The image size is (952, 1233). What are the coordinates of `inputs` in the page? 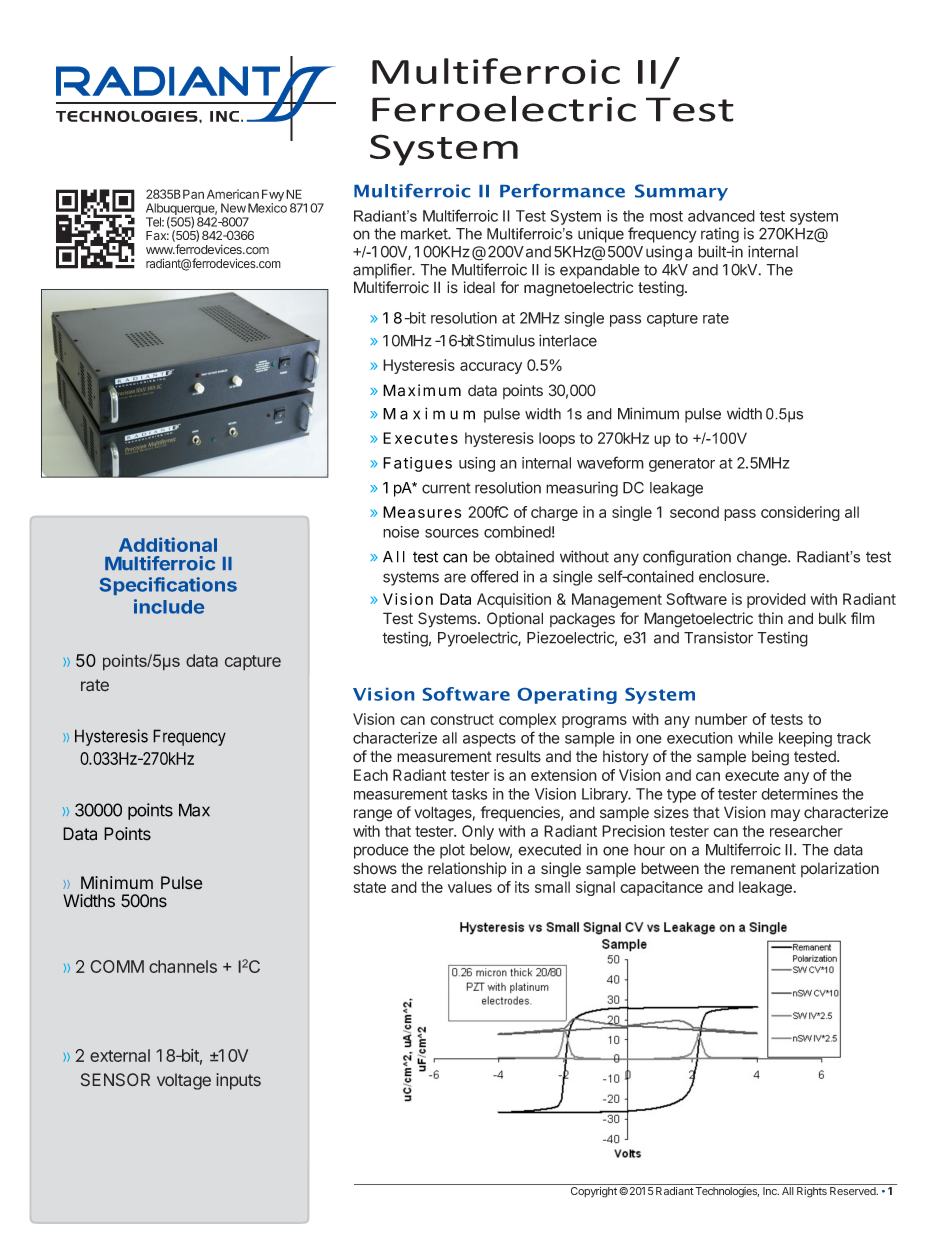 It's located at (238, 1081).
